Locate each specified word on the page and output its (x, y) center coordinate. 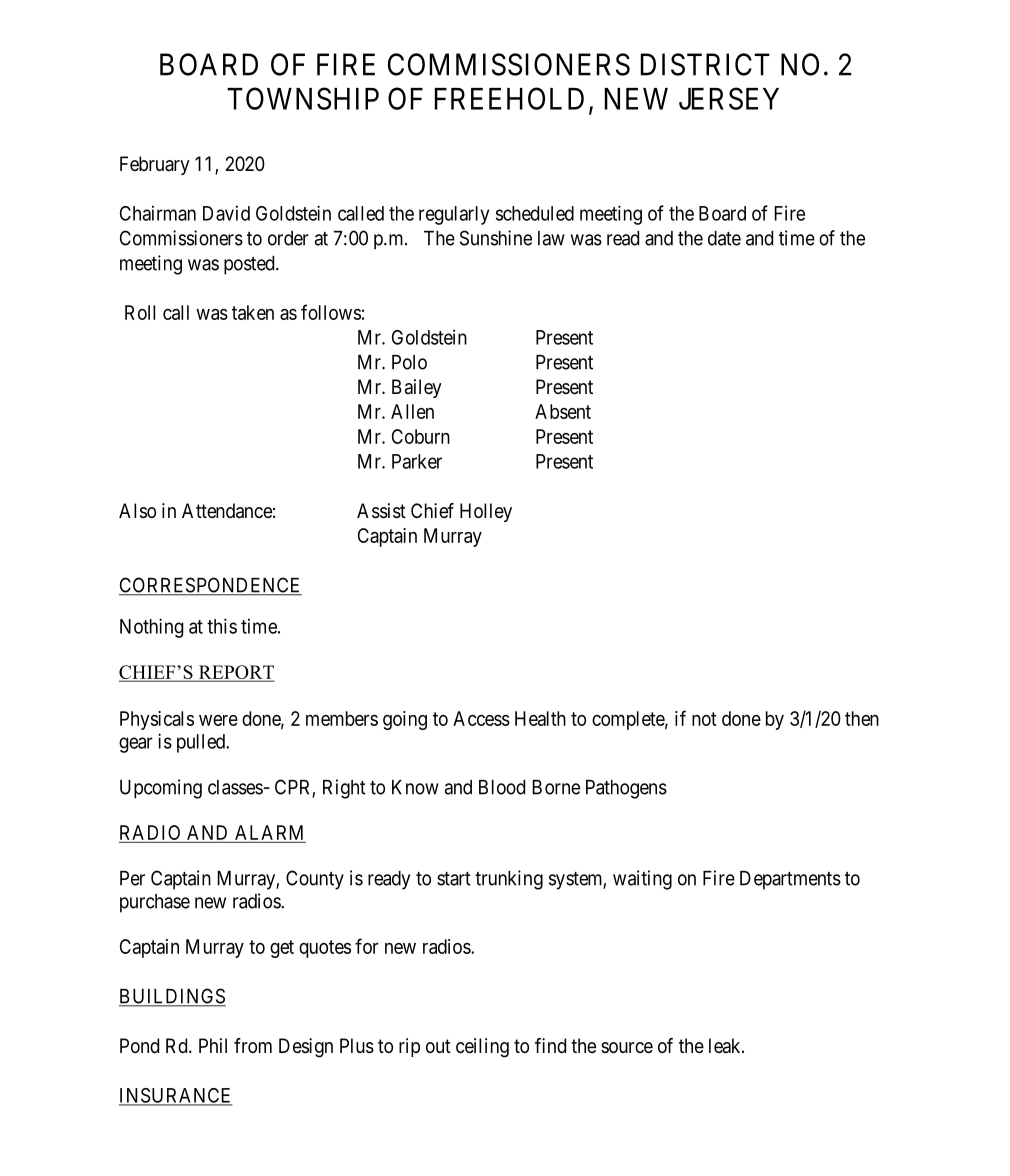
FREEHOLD (509, 98)
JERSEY (729, 98)
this (222, 626)
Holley (486, 512)
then (862, 718)
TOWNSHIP (303, 98)
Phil (213, 1045)
